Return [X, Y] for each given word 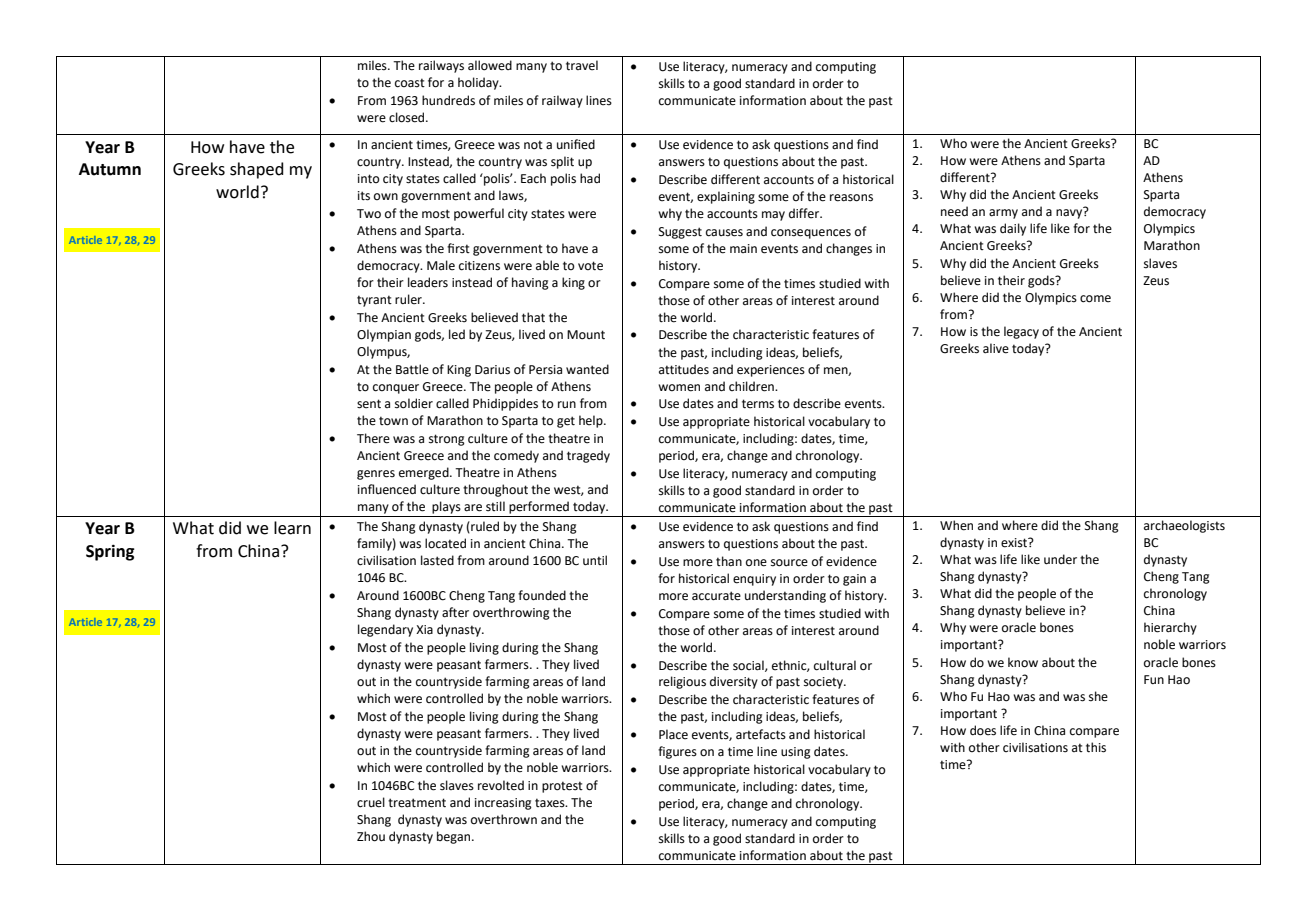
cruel [371, 802]
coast [410, 83]
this [1096, 747]
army [1003, 214]
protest [562, 787]
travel [582, 65]
